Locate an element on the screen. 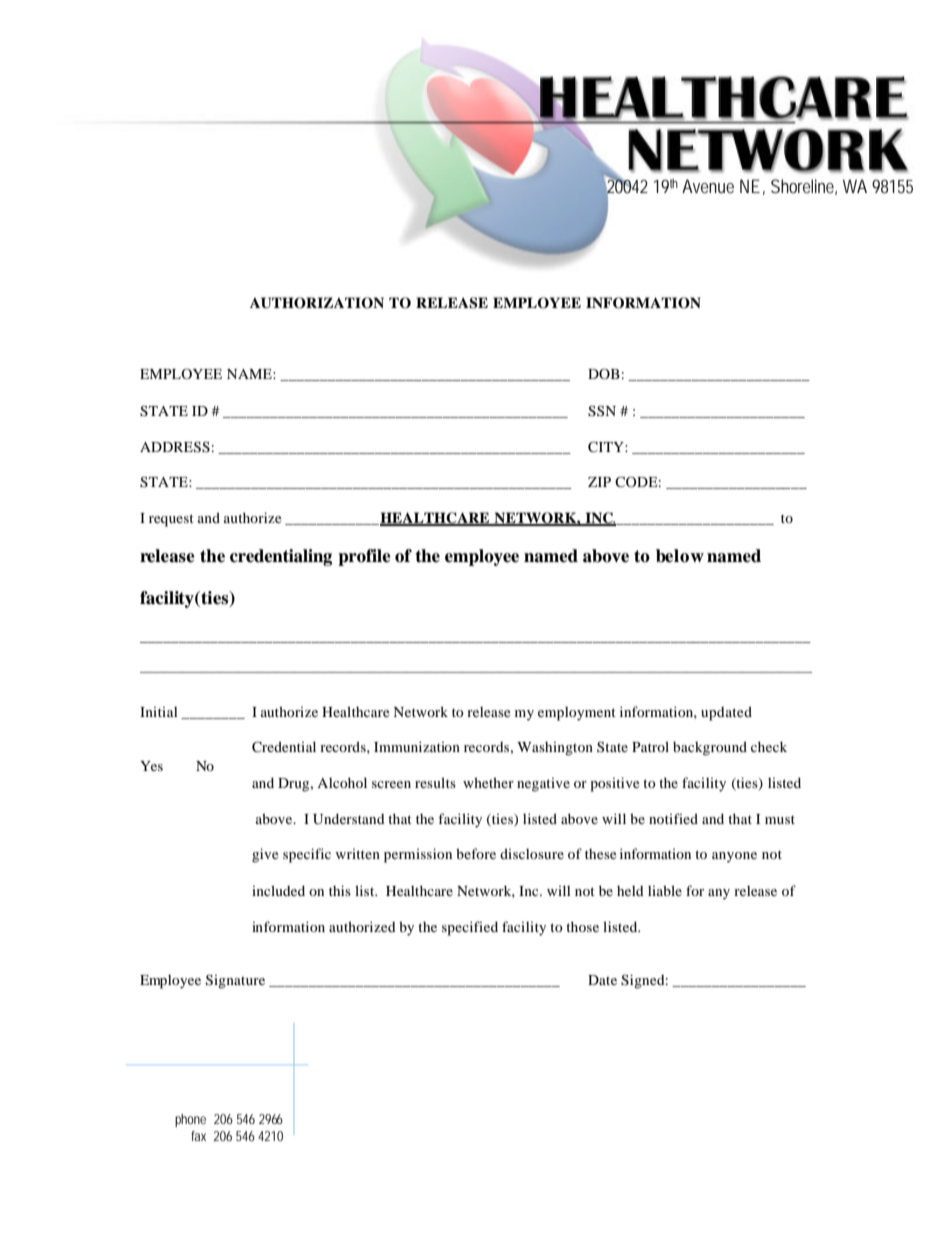  Avenue is located at coordinates (708, 186).
